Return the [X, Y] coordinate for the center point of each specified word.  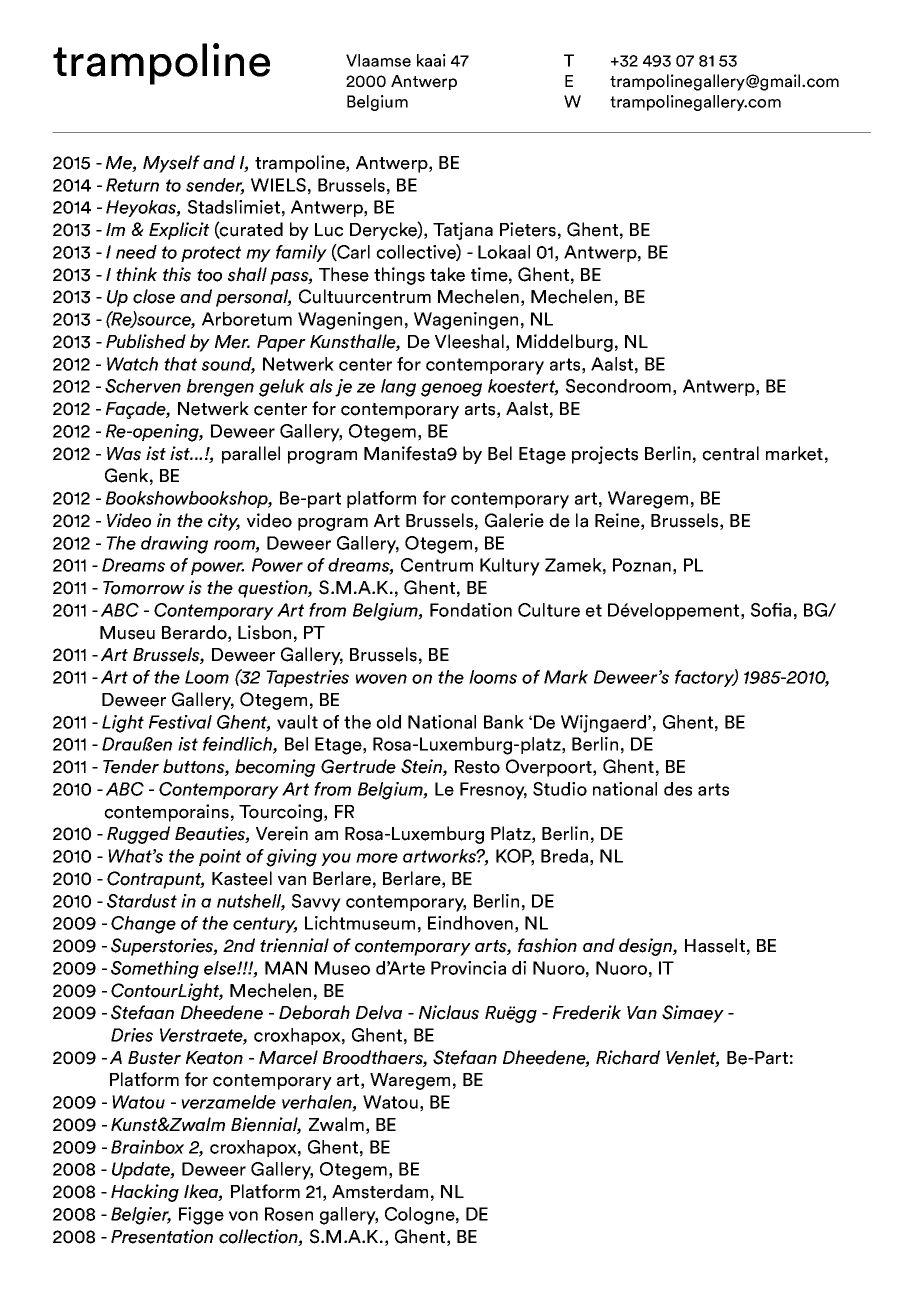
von [243, 1216]
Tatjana [463, 231]
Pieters [528, 229]
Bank [504, 722]
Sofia [771, 610]
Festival [180, 722]
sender [215, 186]
